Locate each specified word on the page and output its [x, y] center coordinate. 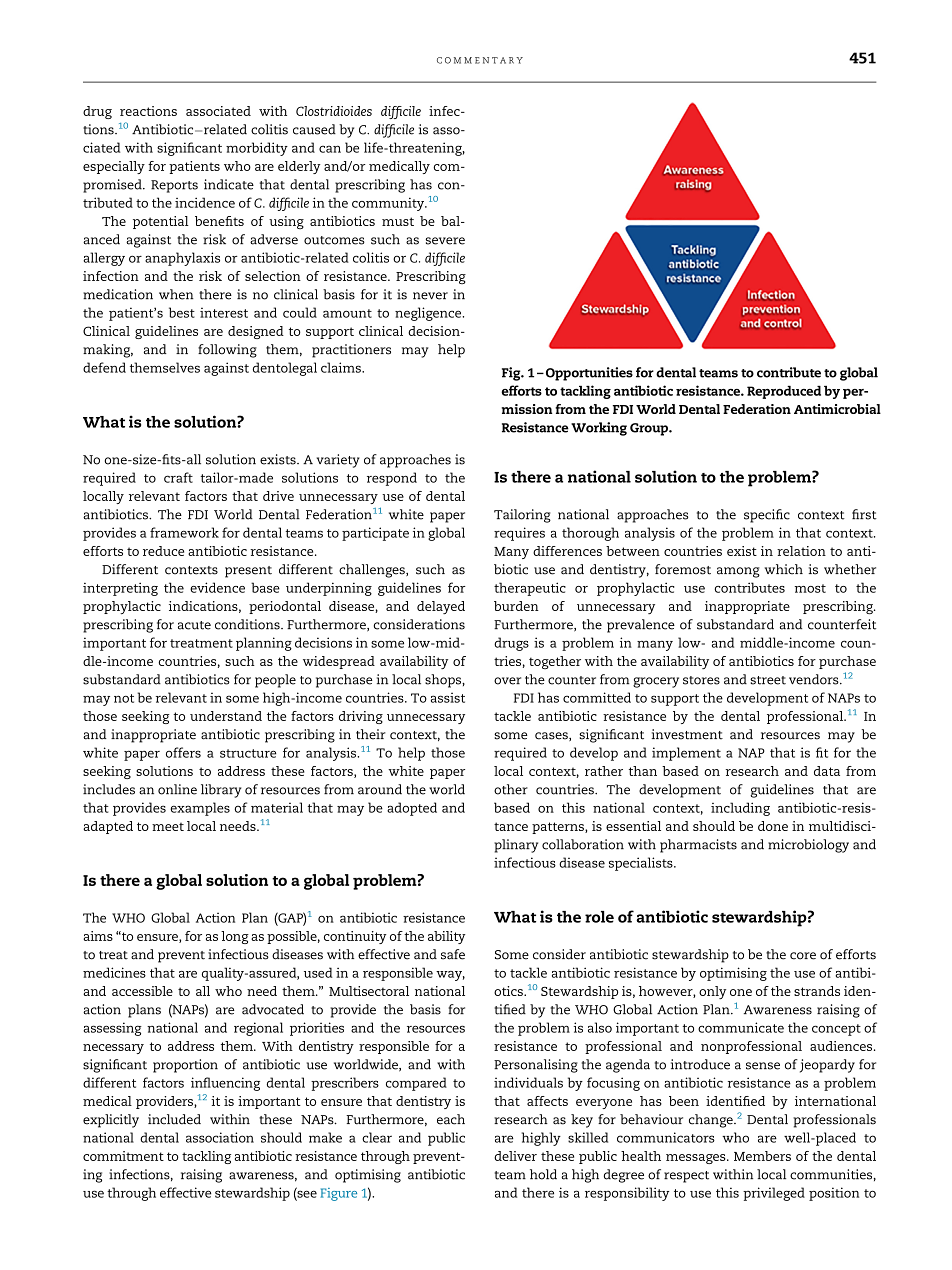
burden [516, 606]
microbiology [808, 846]
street [768, 680]
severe [445, 241]
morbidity [257, 149]
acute [194, 625]
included [174, 1119]
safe [453, 954]
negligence [429, 314]
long [235, 937]
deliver [515, 1156]
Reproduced [784, 392]
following [227, 351]
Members [762, 1156]
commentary [480, 60]
